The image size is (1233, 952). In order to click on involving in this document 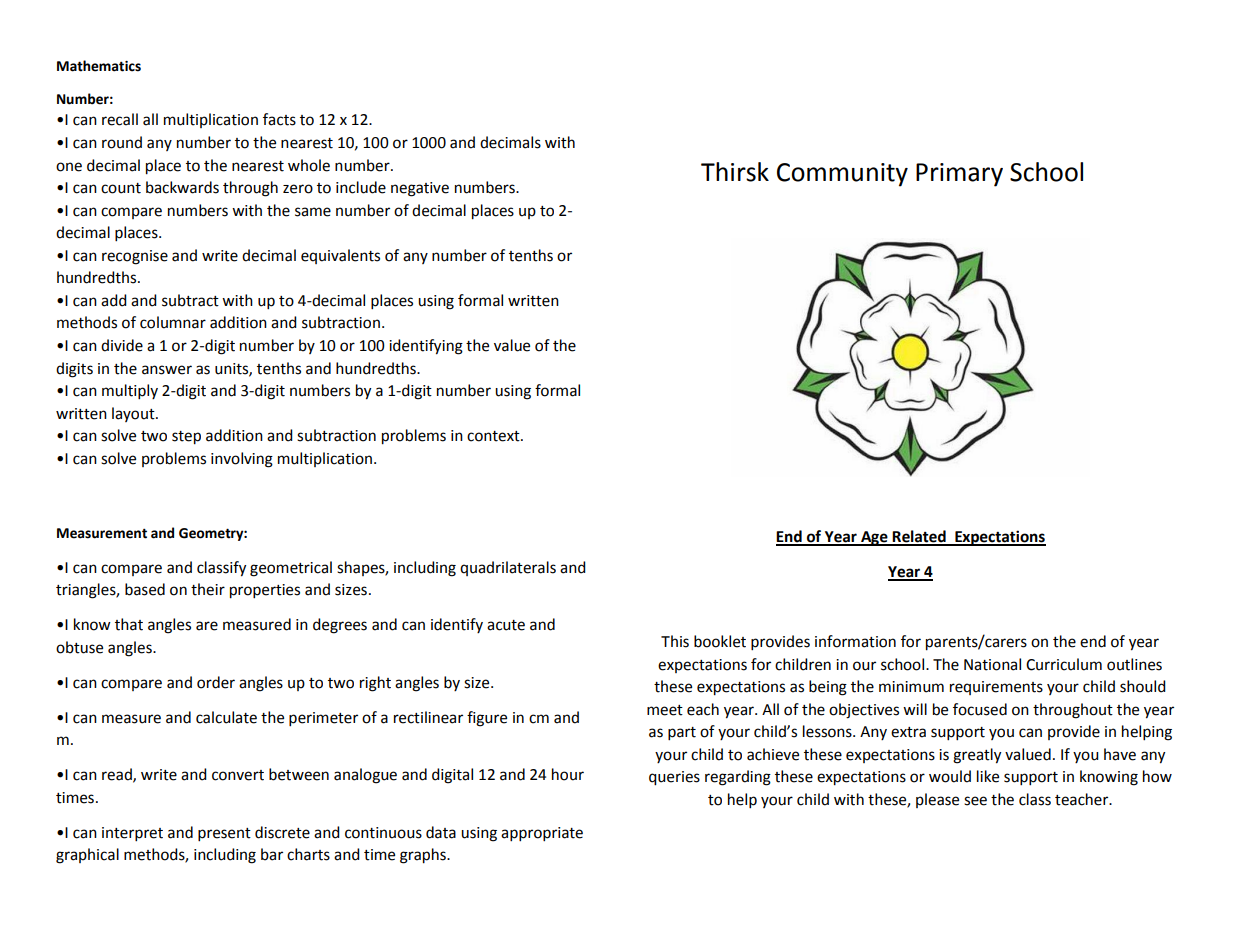, I will do `click(242, 460)`.
